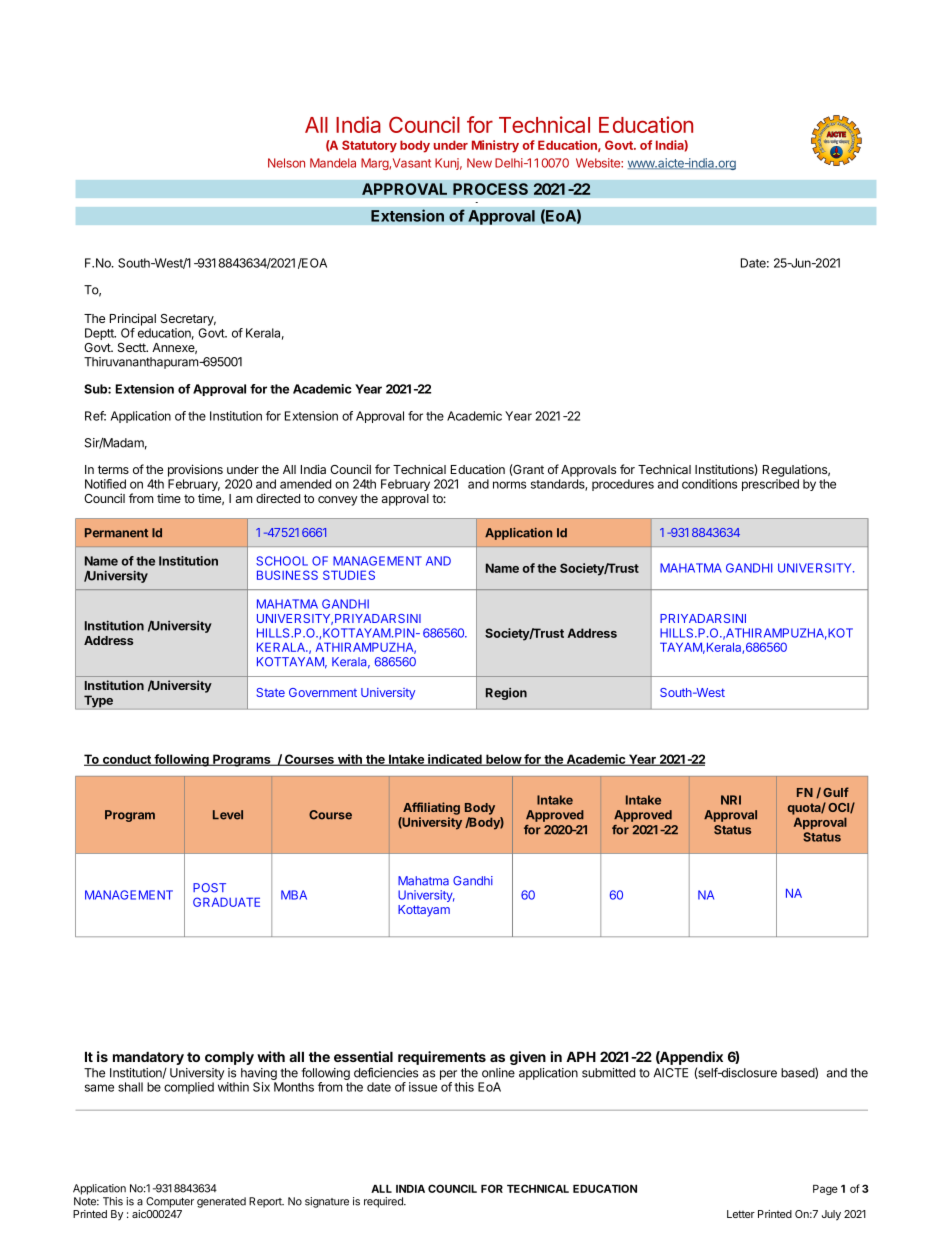  I want to click on State, so click(270, 692).
